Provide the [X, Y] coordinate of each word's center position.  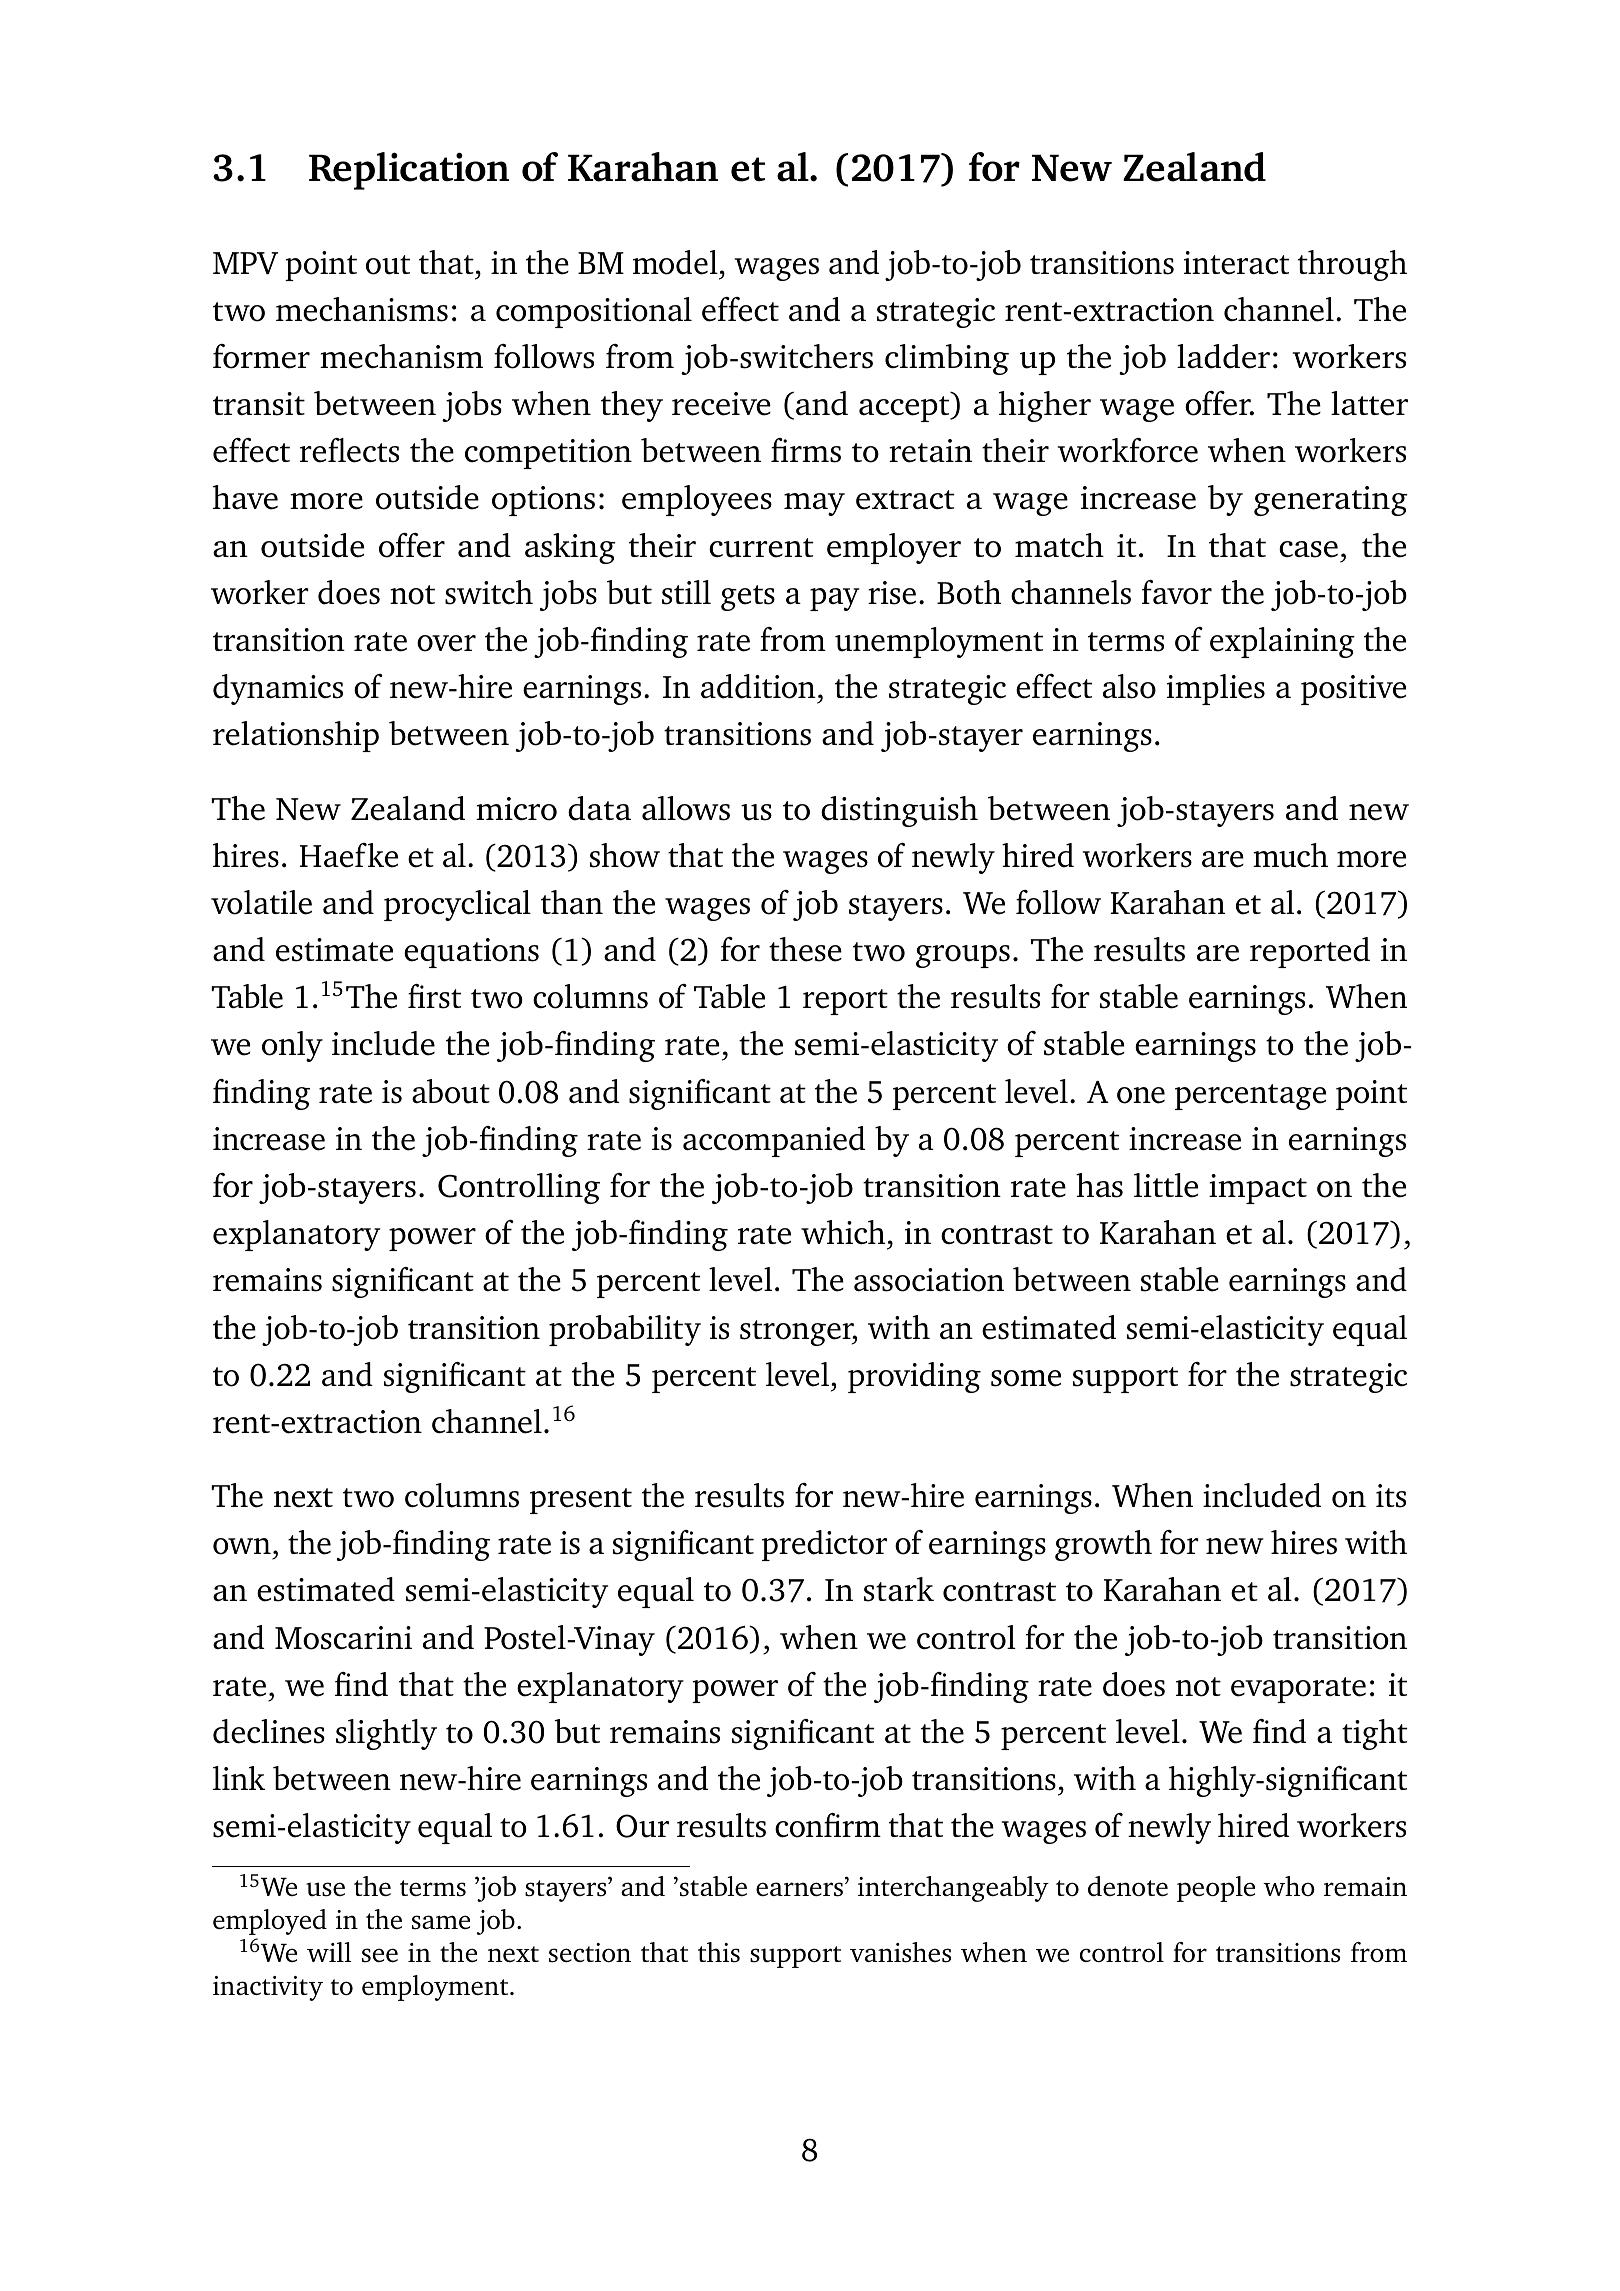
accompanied [774, 1141]
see [380, 1955]
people [1216, 1889]
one [1141, 1095]
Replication [409, 171]
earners [799, 1889]
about [451, 1091]
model [675, 262]
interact [1236, 263]
